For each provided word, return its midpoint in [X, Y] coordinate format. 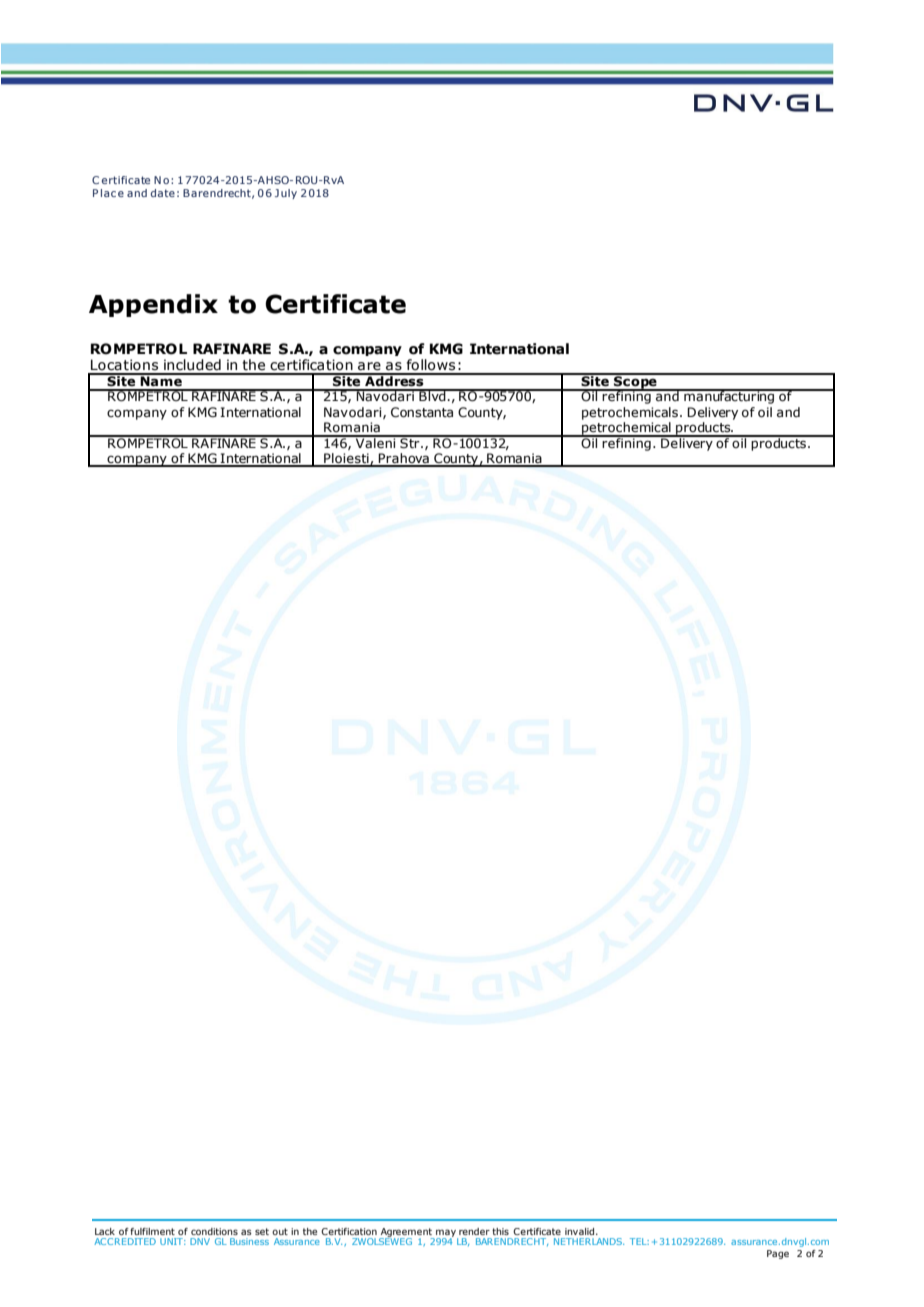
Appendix [153, 305]
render [474, 1231]
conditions [214, 1231]
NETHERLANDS [589, 1241]
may [447, 1234]
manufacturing [729, 396]
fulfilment [152, 1231]
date [163, 193]
